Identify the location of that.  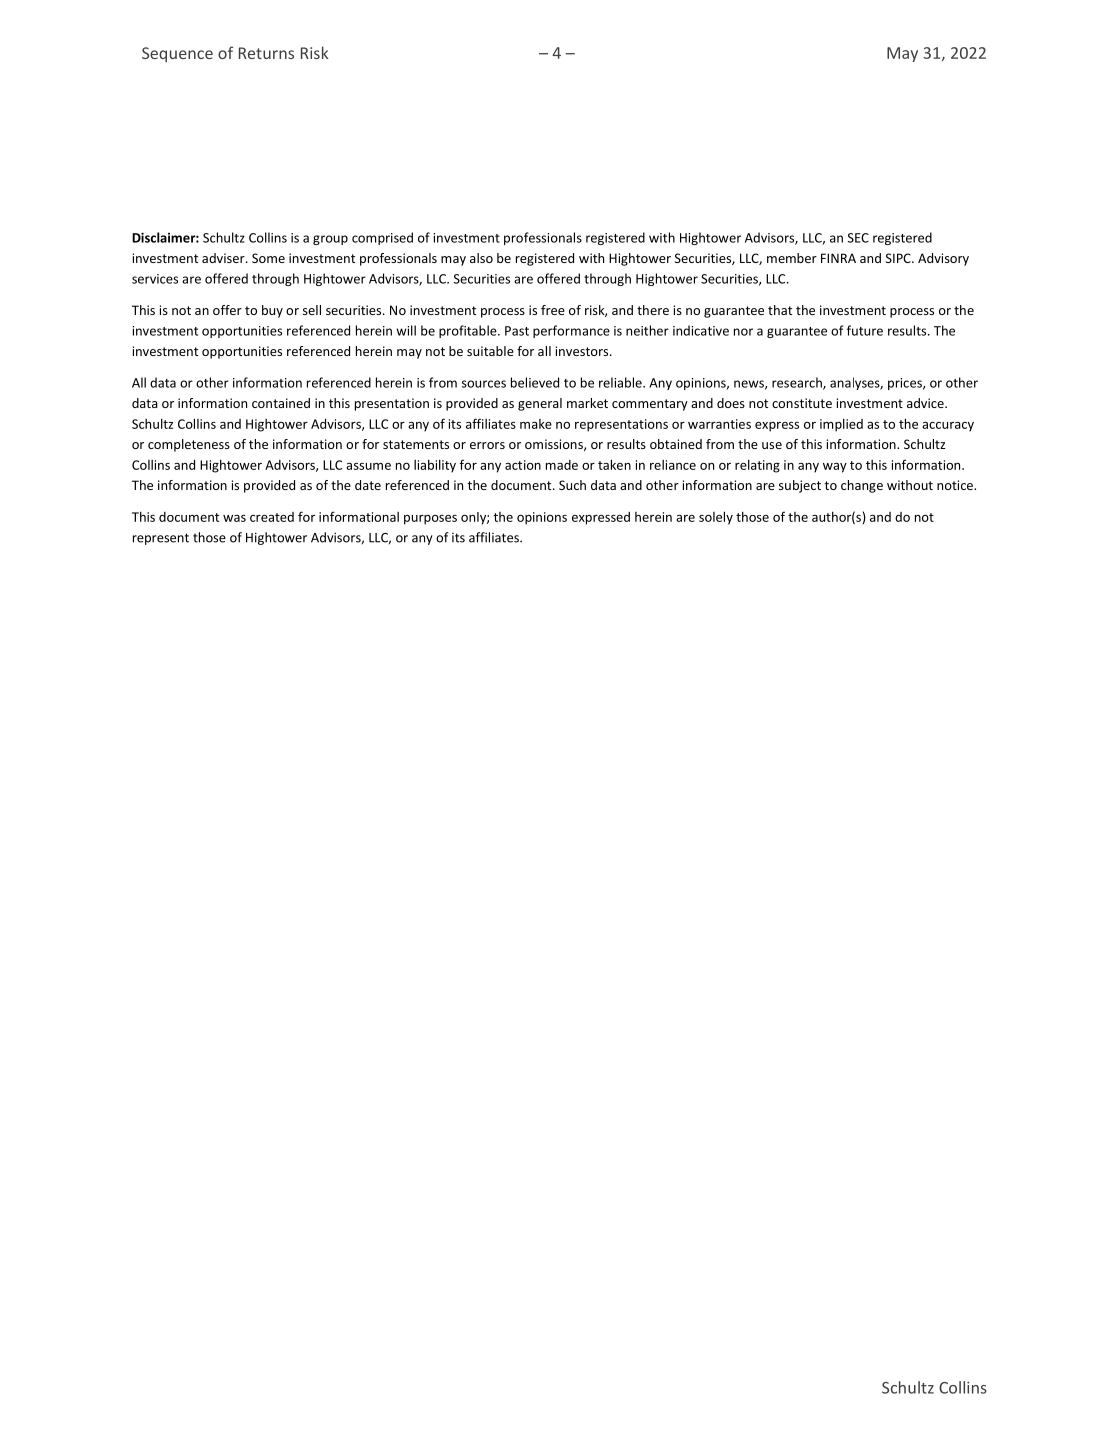
(780, 310).
